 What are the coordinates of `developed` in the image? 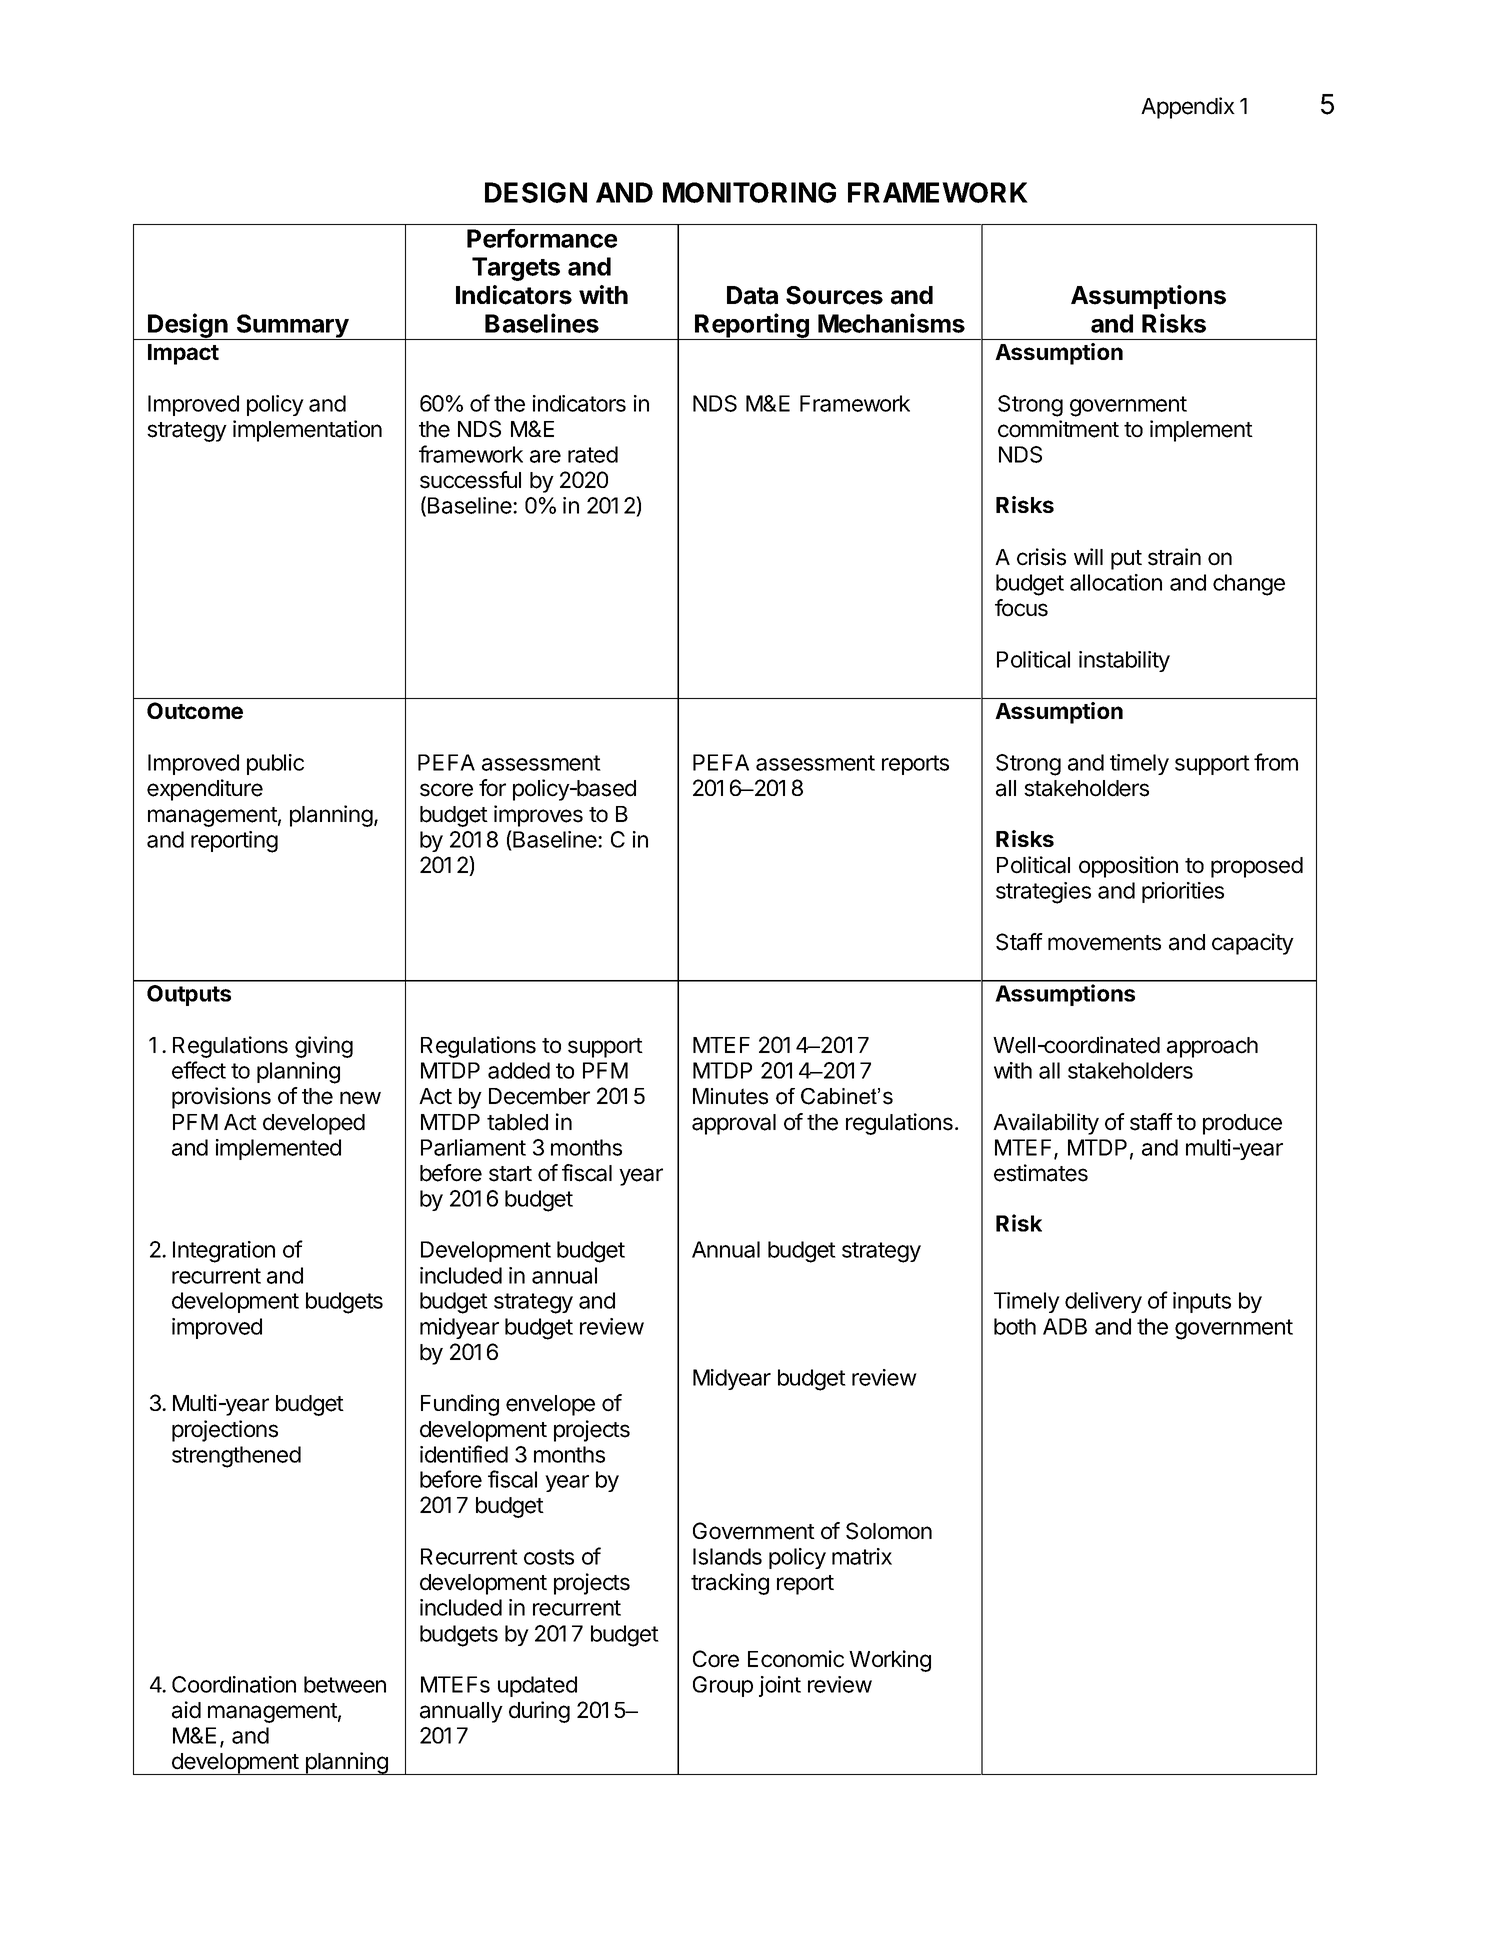 It's located at (314, 1124).
